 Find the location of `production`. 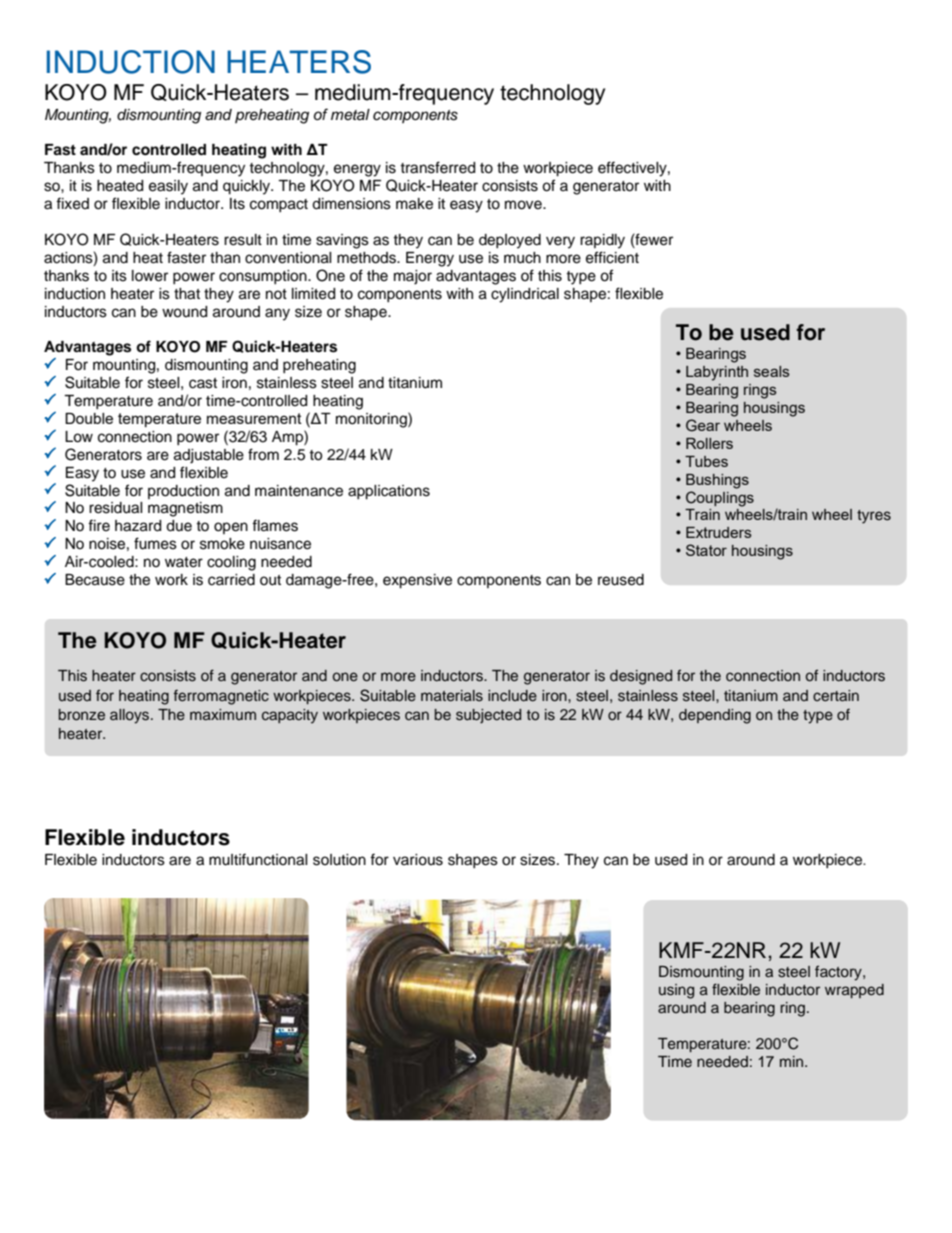

production is located at coordinates (183, 492).
